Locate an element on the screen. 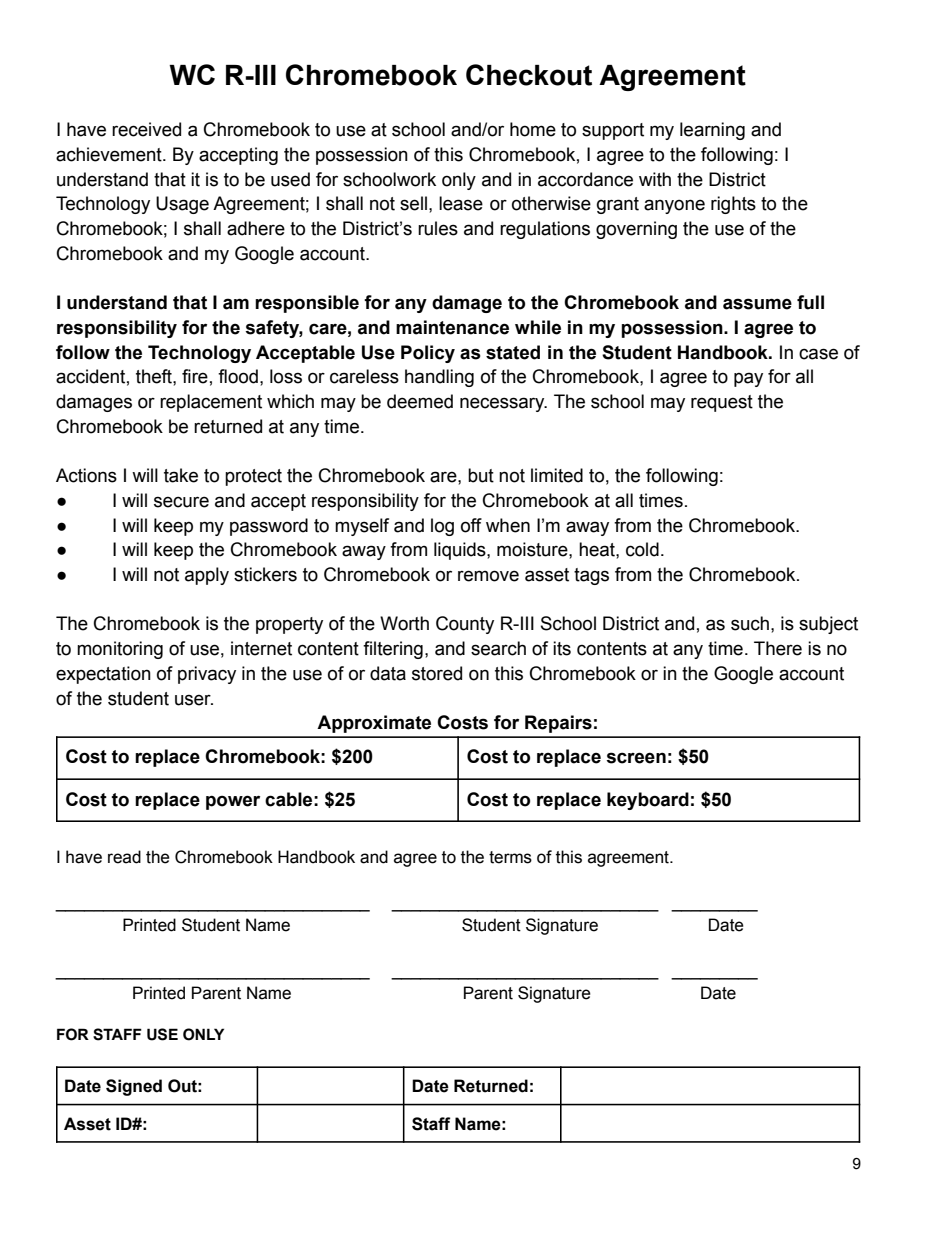 This screenshot has width=952, height=1233. terms is located at coordinates (510, 857).
